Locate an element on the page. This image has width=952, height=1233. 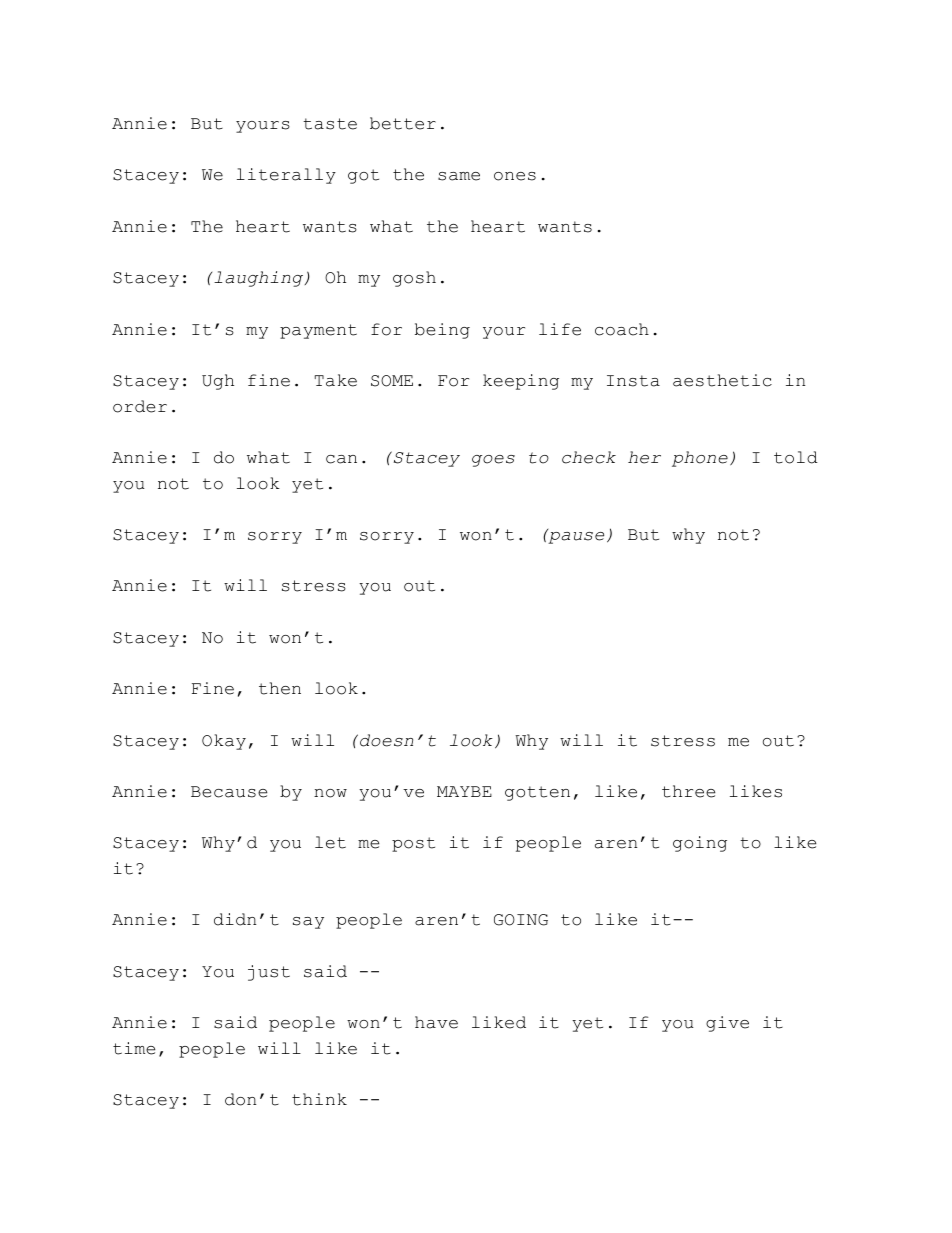
phone is located at coordinates (700, 459).
